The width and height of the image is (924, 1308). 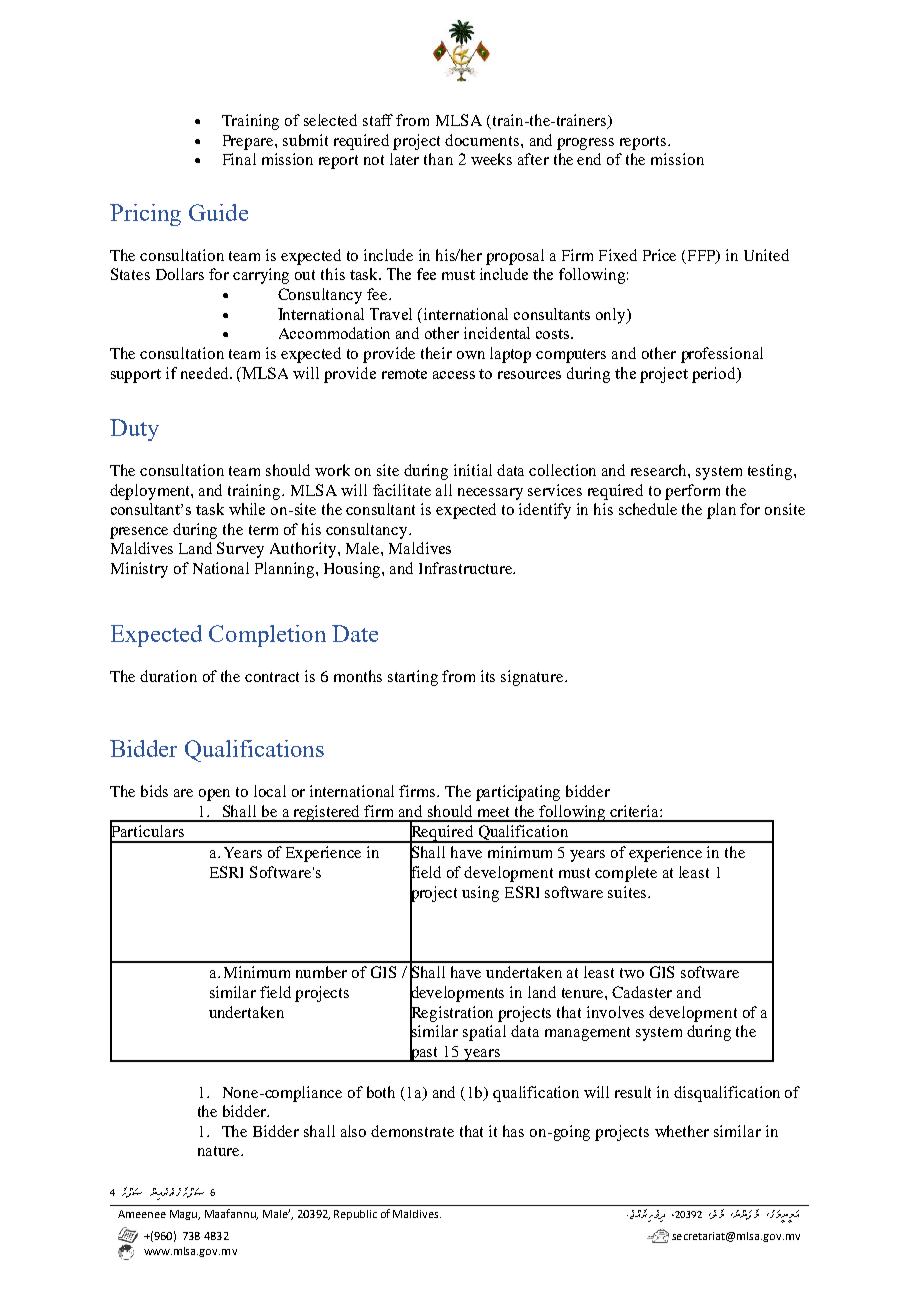 I want to click on their, so click(x=436, y=353).
